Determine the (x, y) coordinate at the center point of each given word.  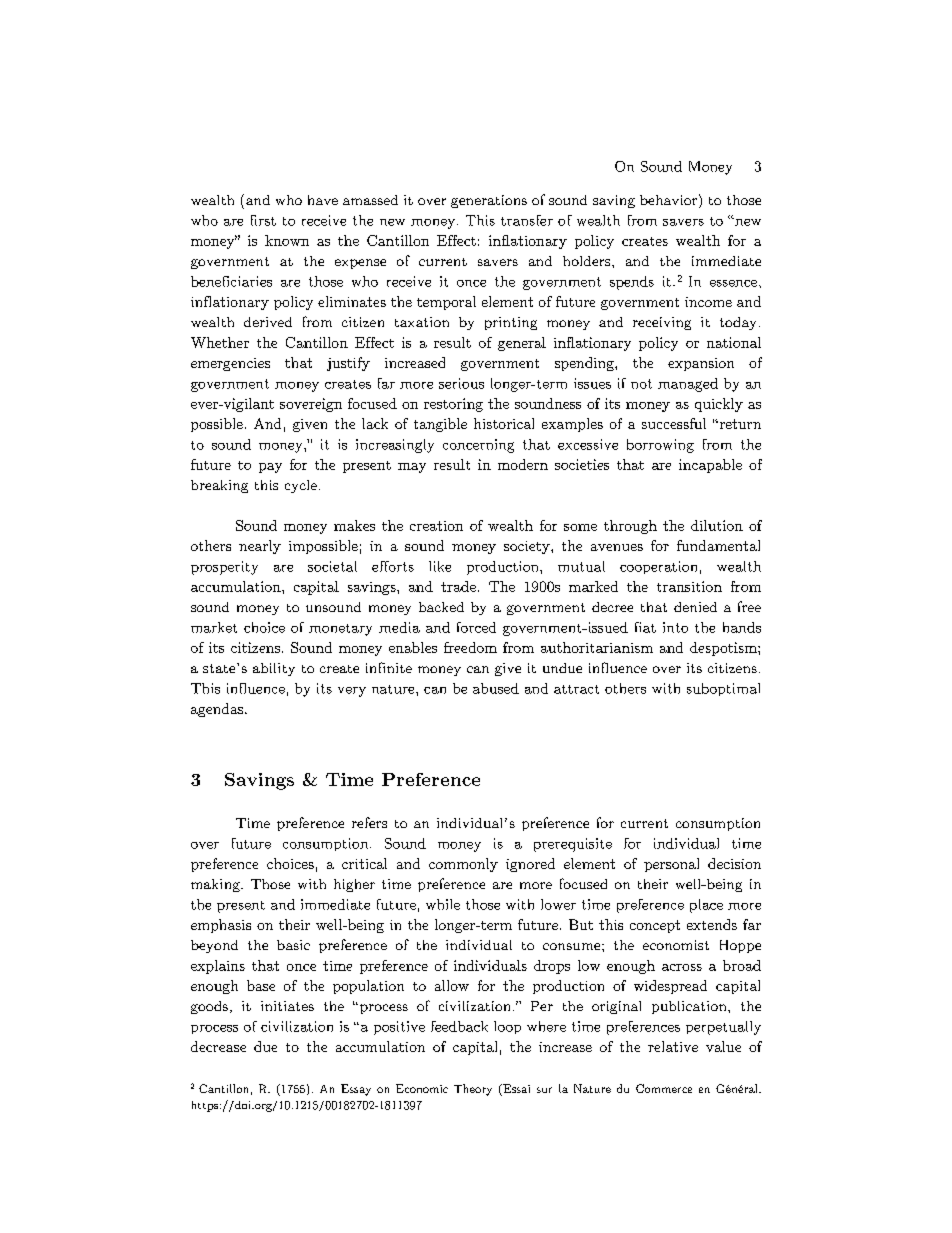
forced (476, 627)
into (675, 627)
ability (274, 669)
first (263, 220)
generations (489, 201)
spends (632, 283)
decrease (218, 1046)
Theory (473, 1090)
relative (673, 1046)
